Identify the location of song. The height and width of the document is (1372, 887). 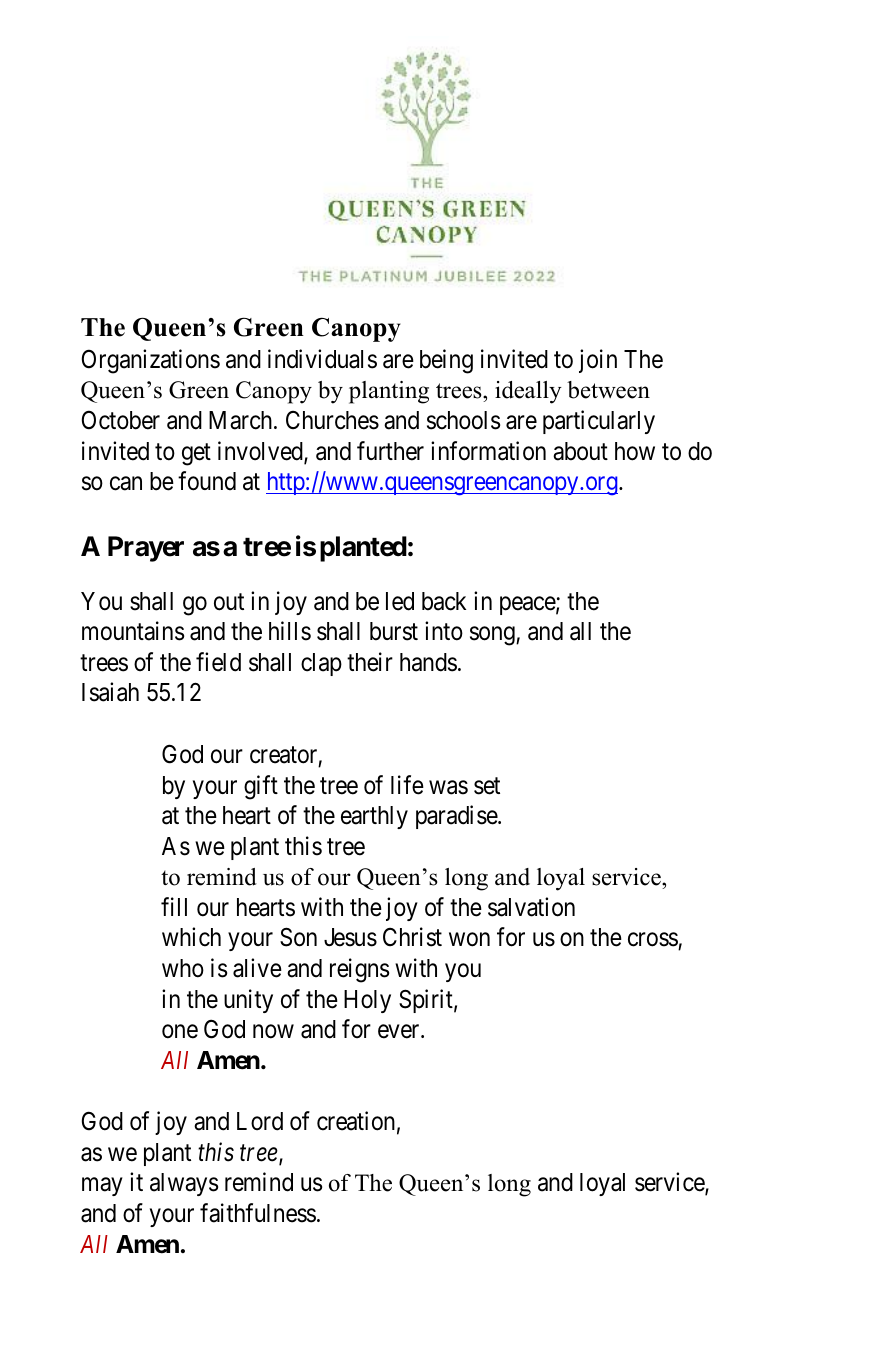
(493, 636).
